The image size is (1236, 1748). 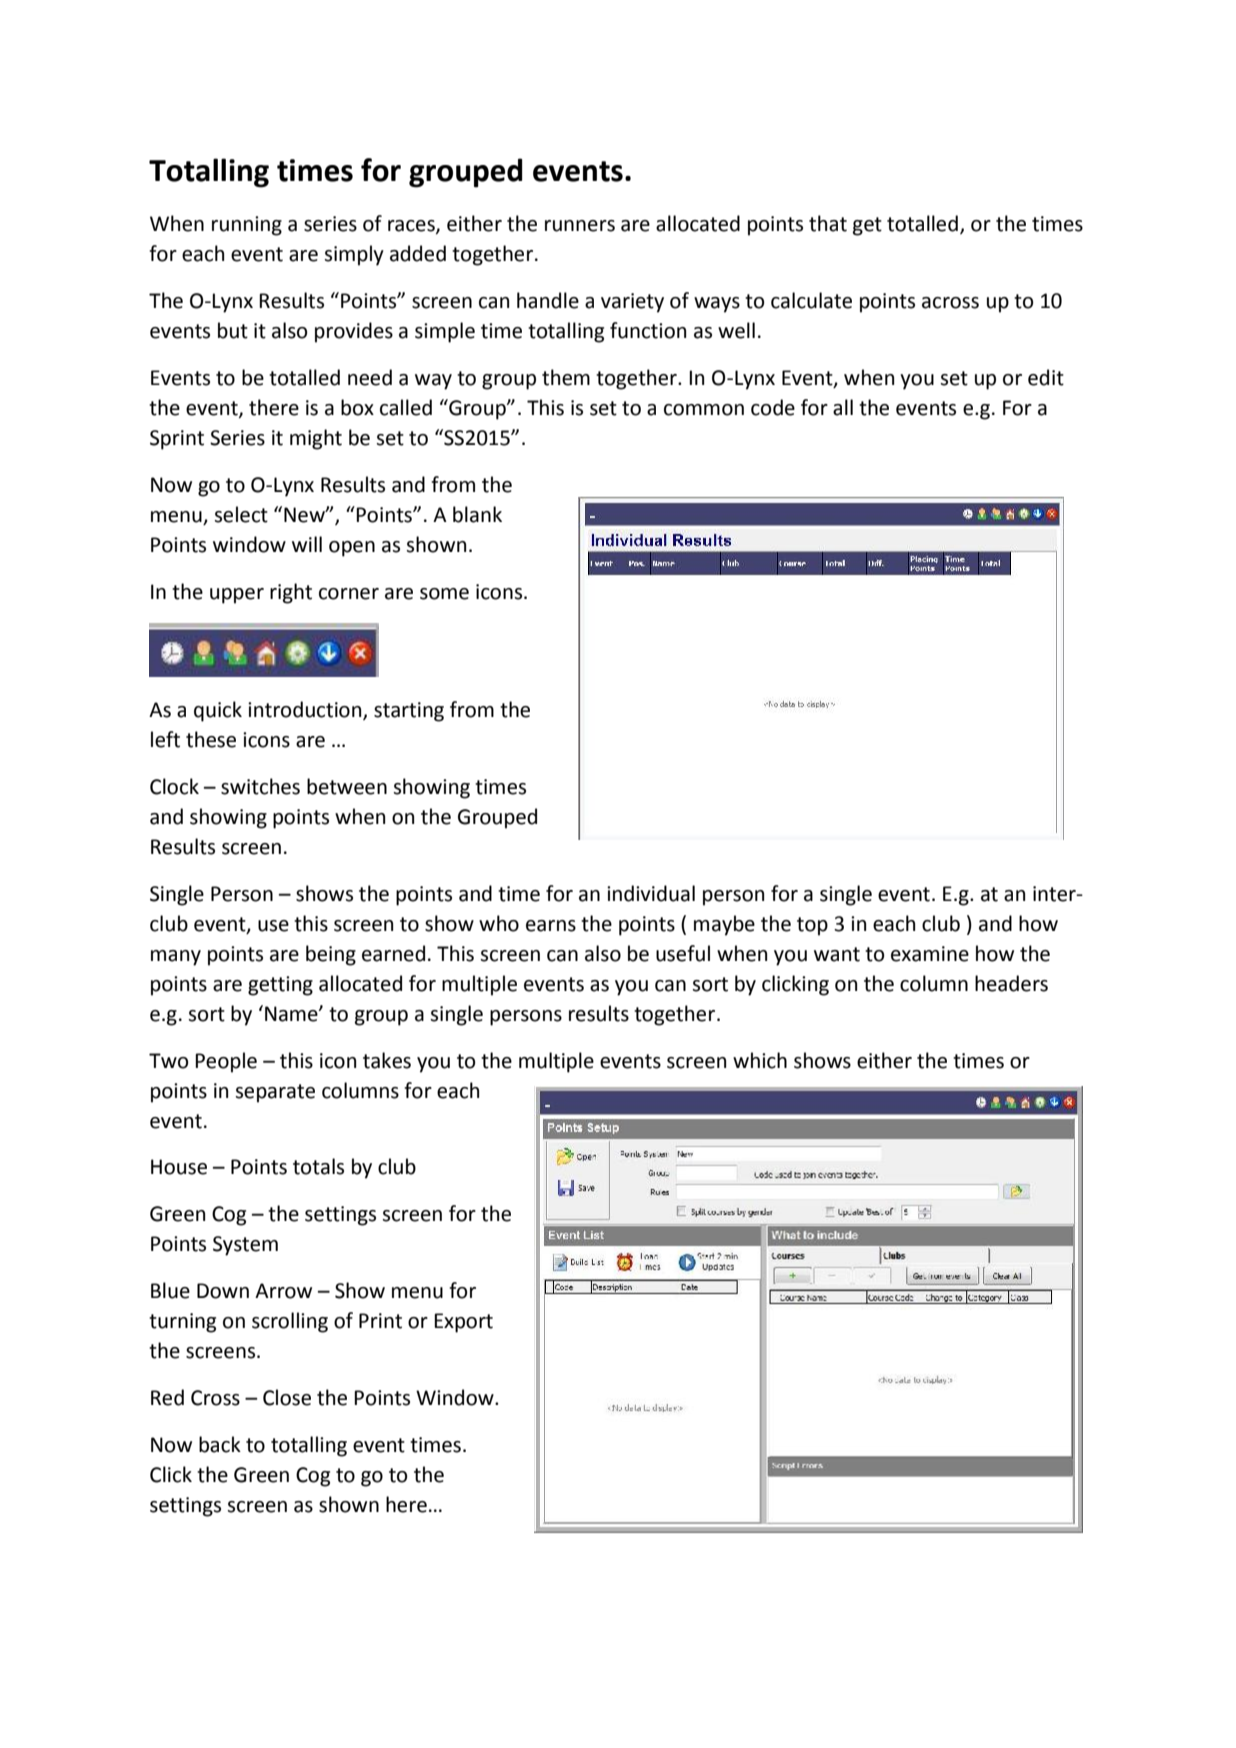 I want to click on running, so click(x=247, y=226).
